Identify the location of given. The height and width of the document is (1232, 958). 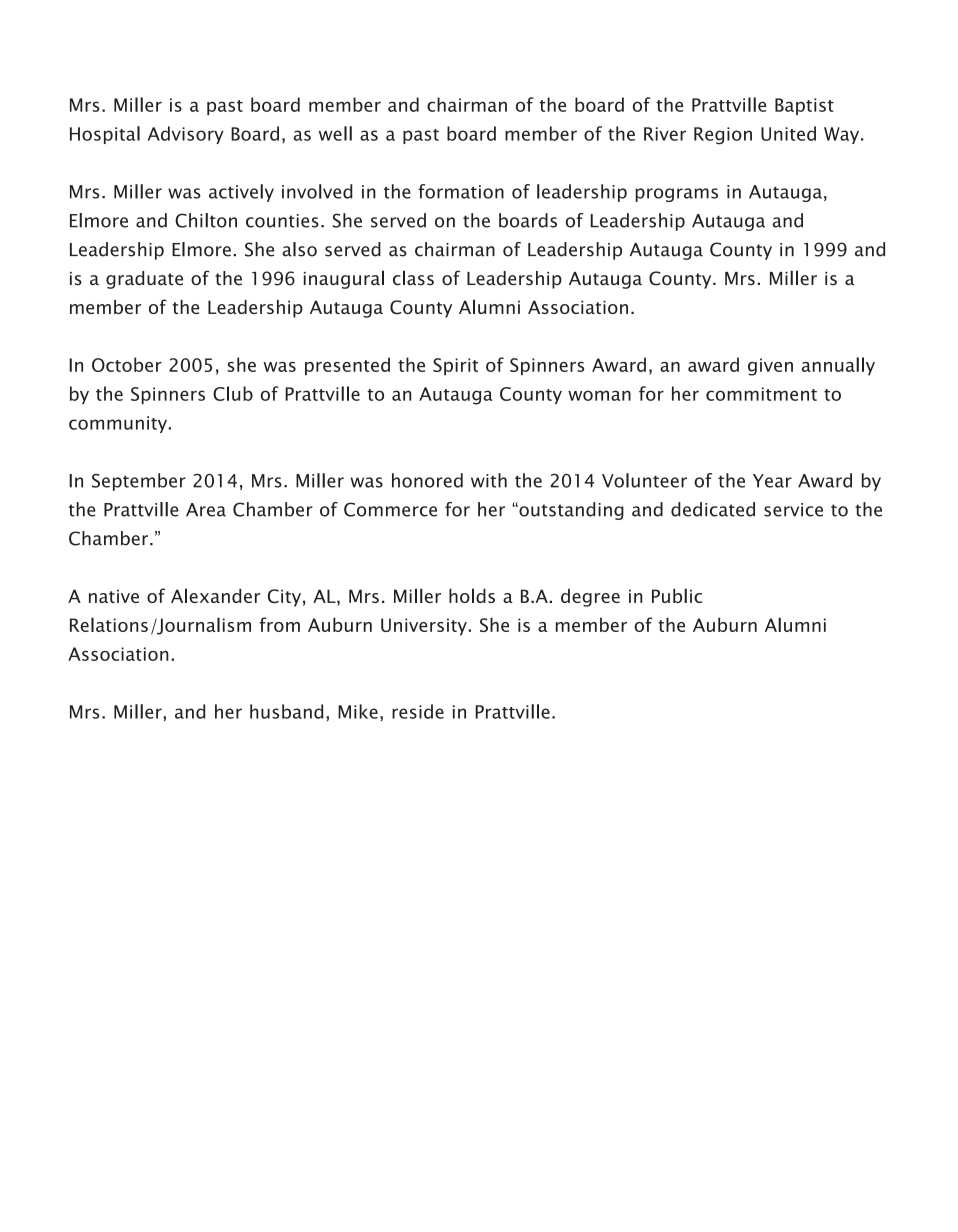
(770, 367).
